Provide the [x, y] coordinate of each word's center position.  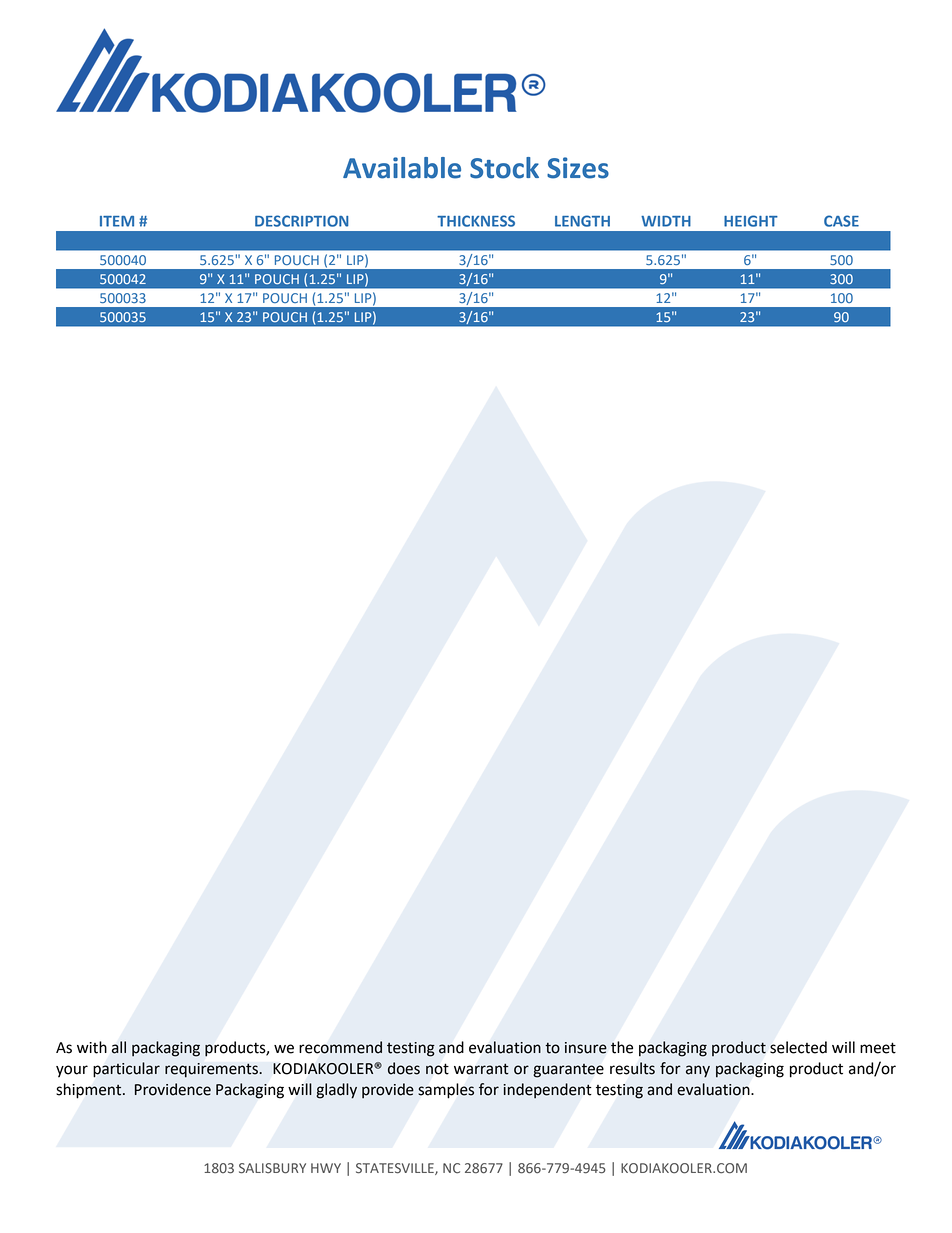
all [119, 1047]
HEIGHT [751, 221]
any [698, 1071]
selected [798, 1047]
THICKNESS [476, 221]
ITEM [117, 221]
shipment [90, 1090]
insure [586, 1048]
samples [446, 1091]
